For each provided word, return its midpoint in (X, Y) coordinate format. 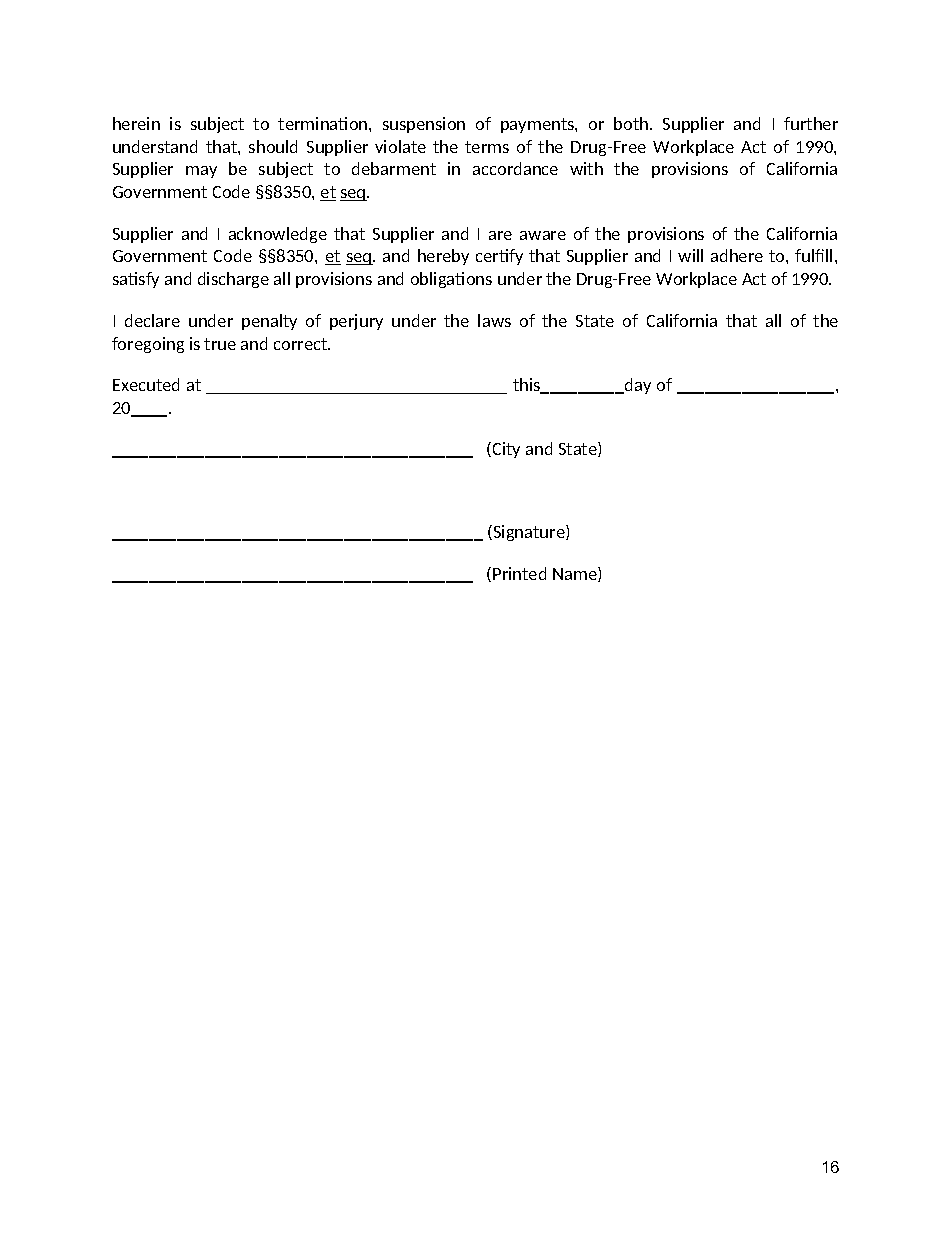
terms (487, 147)
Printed (519, 573)
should (273, 146)
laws (494, 320)
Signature (529, 533)
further (811, 123)
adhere (737, 255)
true (220, 344)
